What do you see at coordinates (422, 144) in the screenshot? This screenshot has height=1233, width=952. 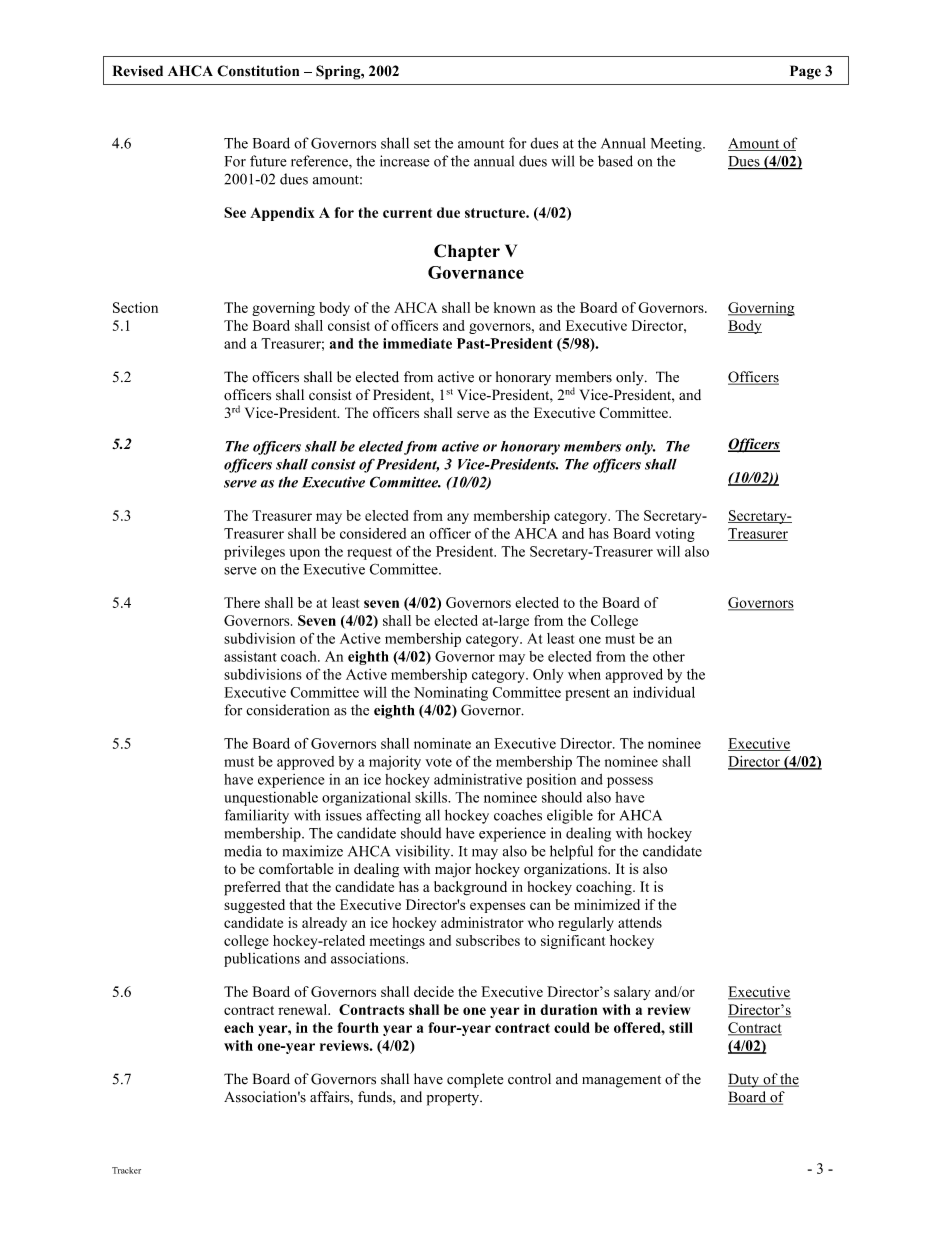 I see `set` at bounding box center [422, 144].
